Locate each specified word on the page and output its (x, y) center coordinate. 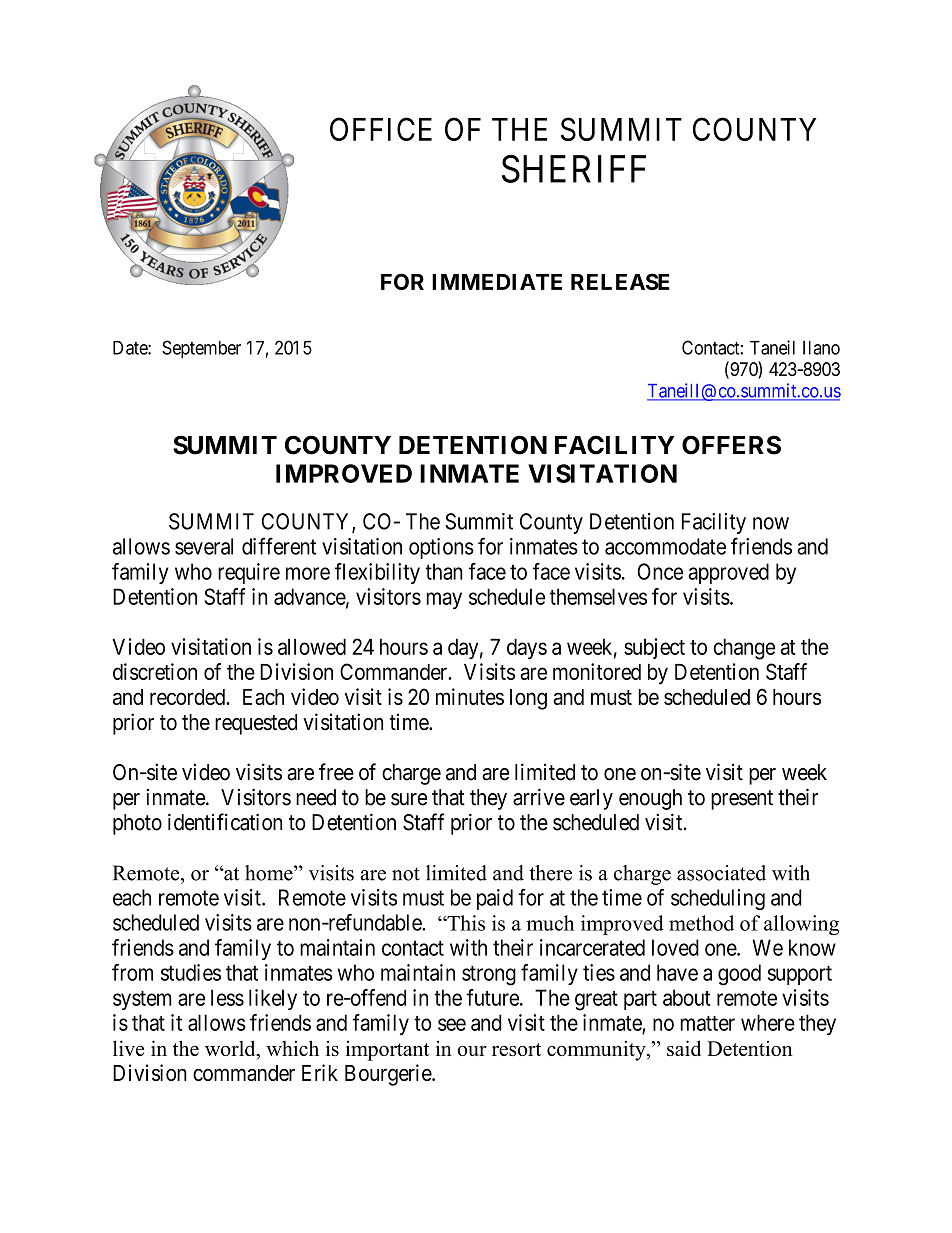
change (744, 649)
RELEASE (620, 281)
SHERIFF (574, 169)
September (201, 349)
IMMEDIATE (497, 282)
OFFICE (381, 129)
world (231, 1049)
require (249, 573)
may (444, 600)
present (742, 800)
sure (409, 799)
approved (729, 573)
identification (225, 822)
